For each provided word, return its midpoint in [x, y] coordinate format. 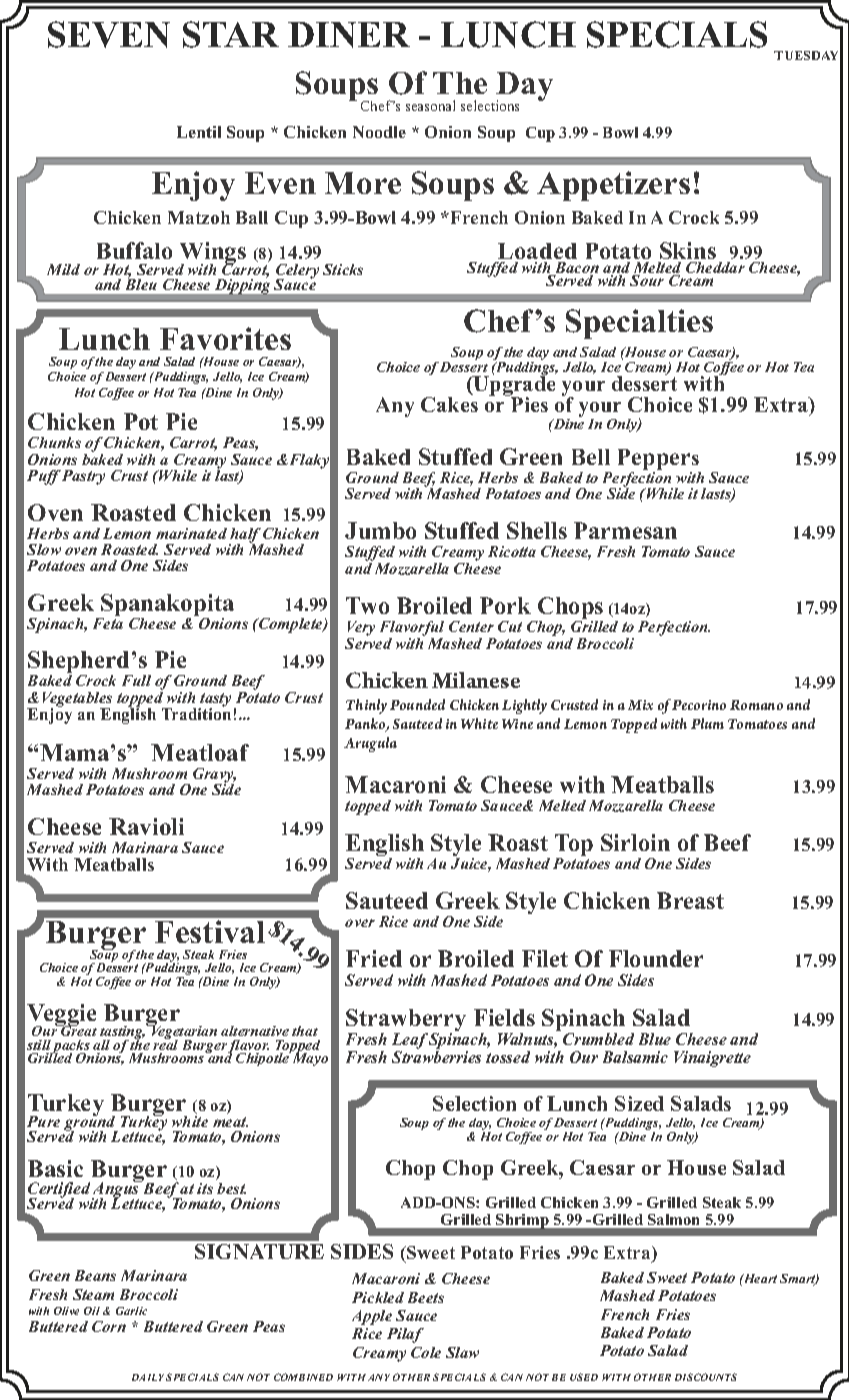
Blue [655, 1039]
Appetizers [613, 186]
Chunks [54, 442]
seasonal [430, 105]
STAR [231, 34]
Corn [109, 1326]
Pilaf [405, 1335]
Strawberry [406, 1022]
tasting [122, 1034]
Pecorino [699, 705]
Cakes [449, 404]
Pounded [417, 704]
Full [136, 680]
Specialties [639, 324]
